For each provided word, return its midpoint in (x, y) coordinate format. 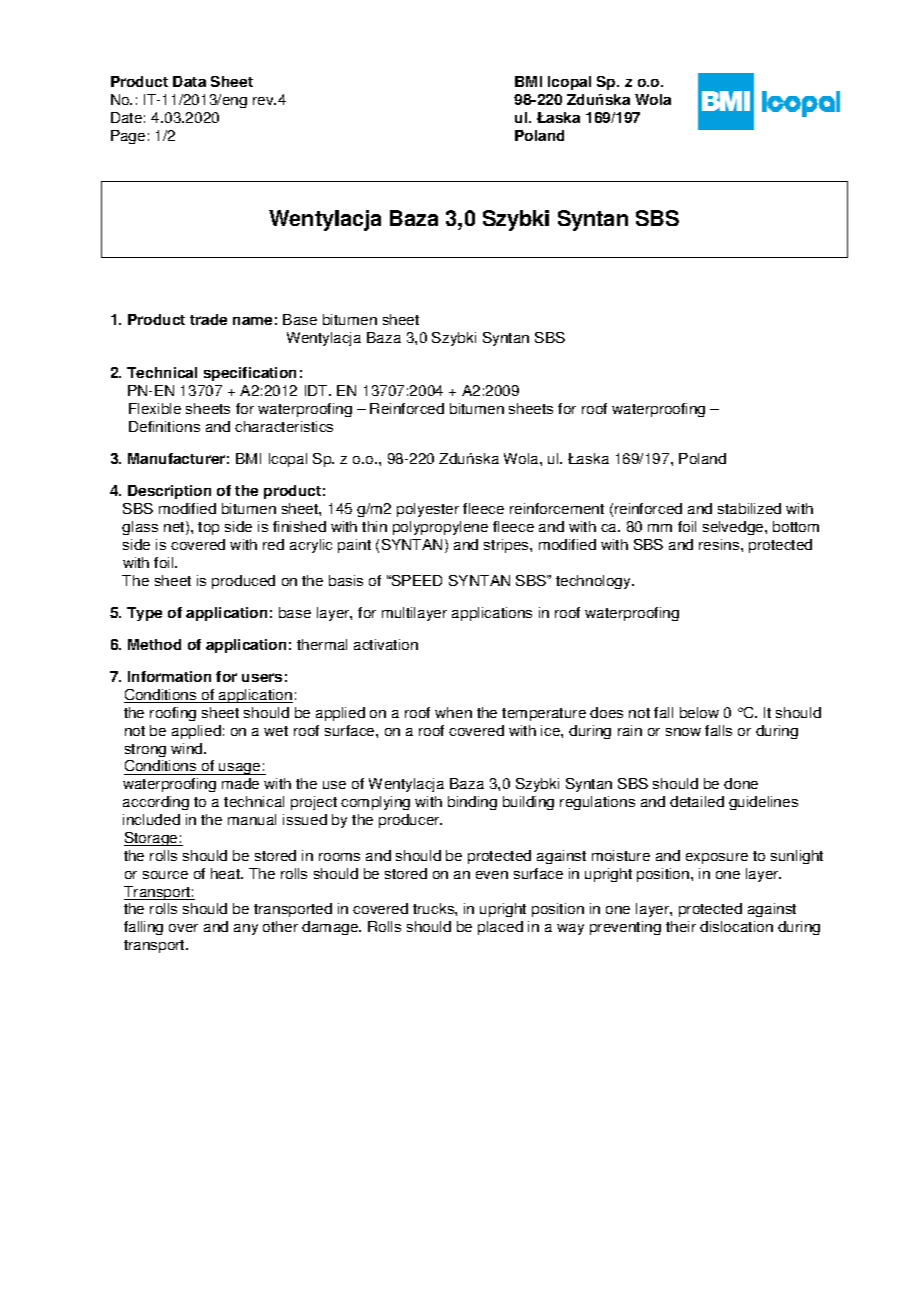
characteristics (284, 426)
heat (227, 873)
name (252, 321)
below (699, 712)
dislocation (736, 926)
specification (250, 374)
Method (154, 644)
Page (128, 137)
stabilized (749, 508)
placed (500, 928)
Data (189, 81)
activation (386, 644)
